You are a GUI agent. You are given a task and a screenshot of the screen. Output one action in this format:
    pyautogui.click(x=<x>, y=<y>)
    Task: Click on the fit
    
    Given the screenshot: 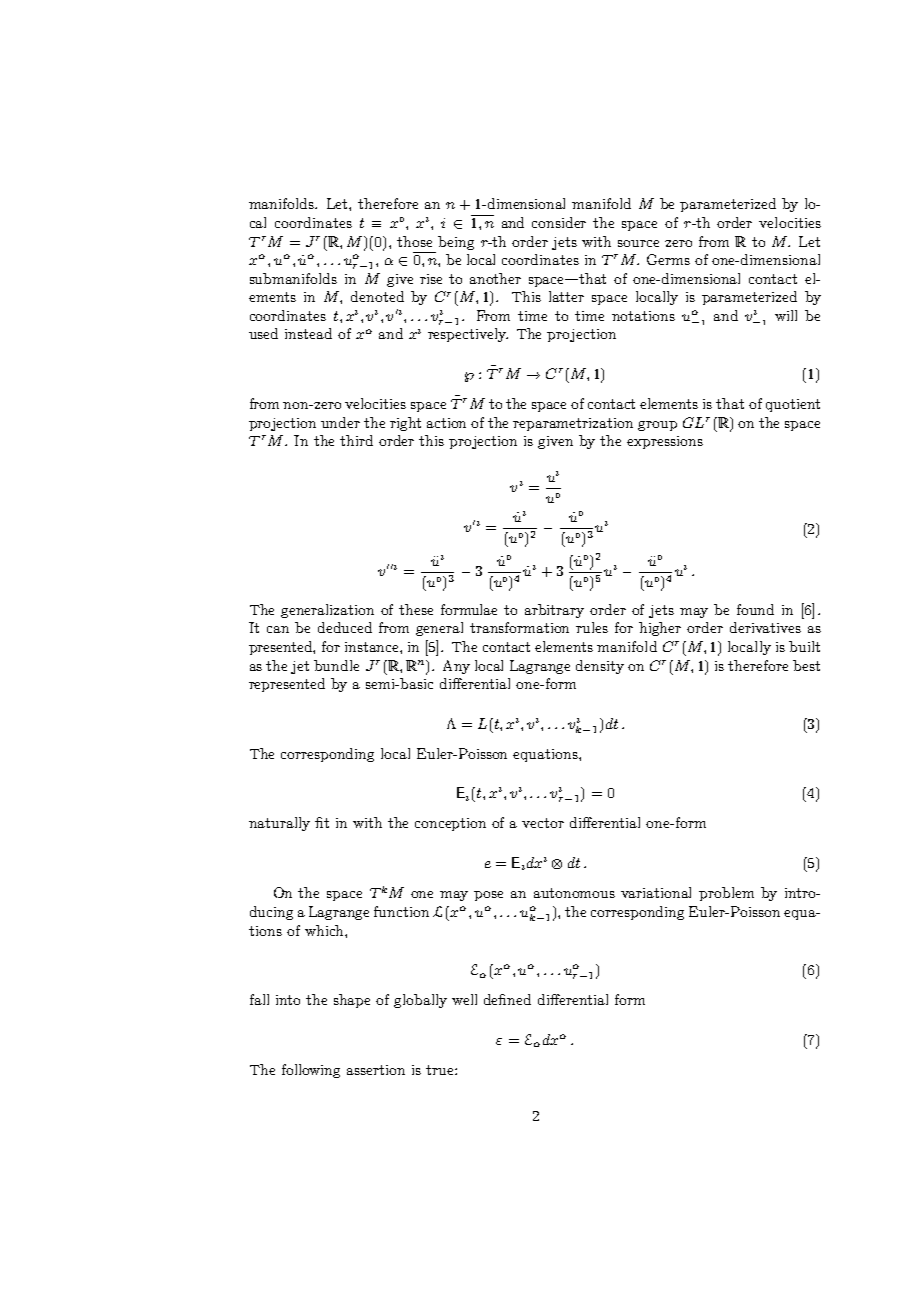 What is the action you would take?
    pyautogui.click(x=322, y=822)
